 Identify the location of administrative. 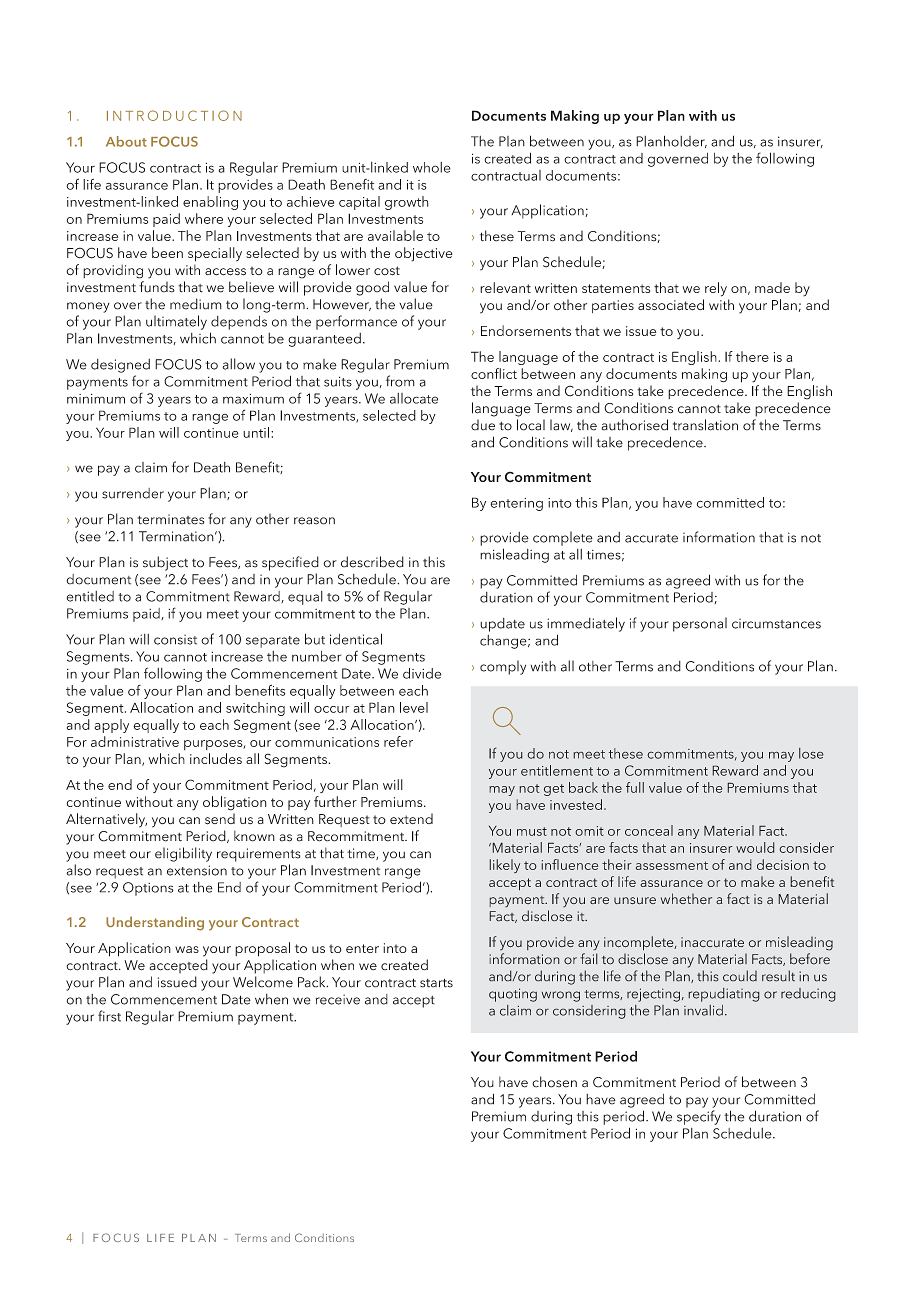
(135, 741).
